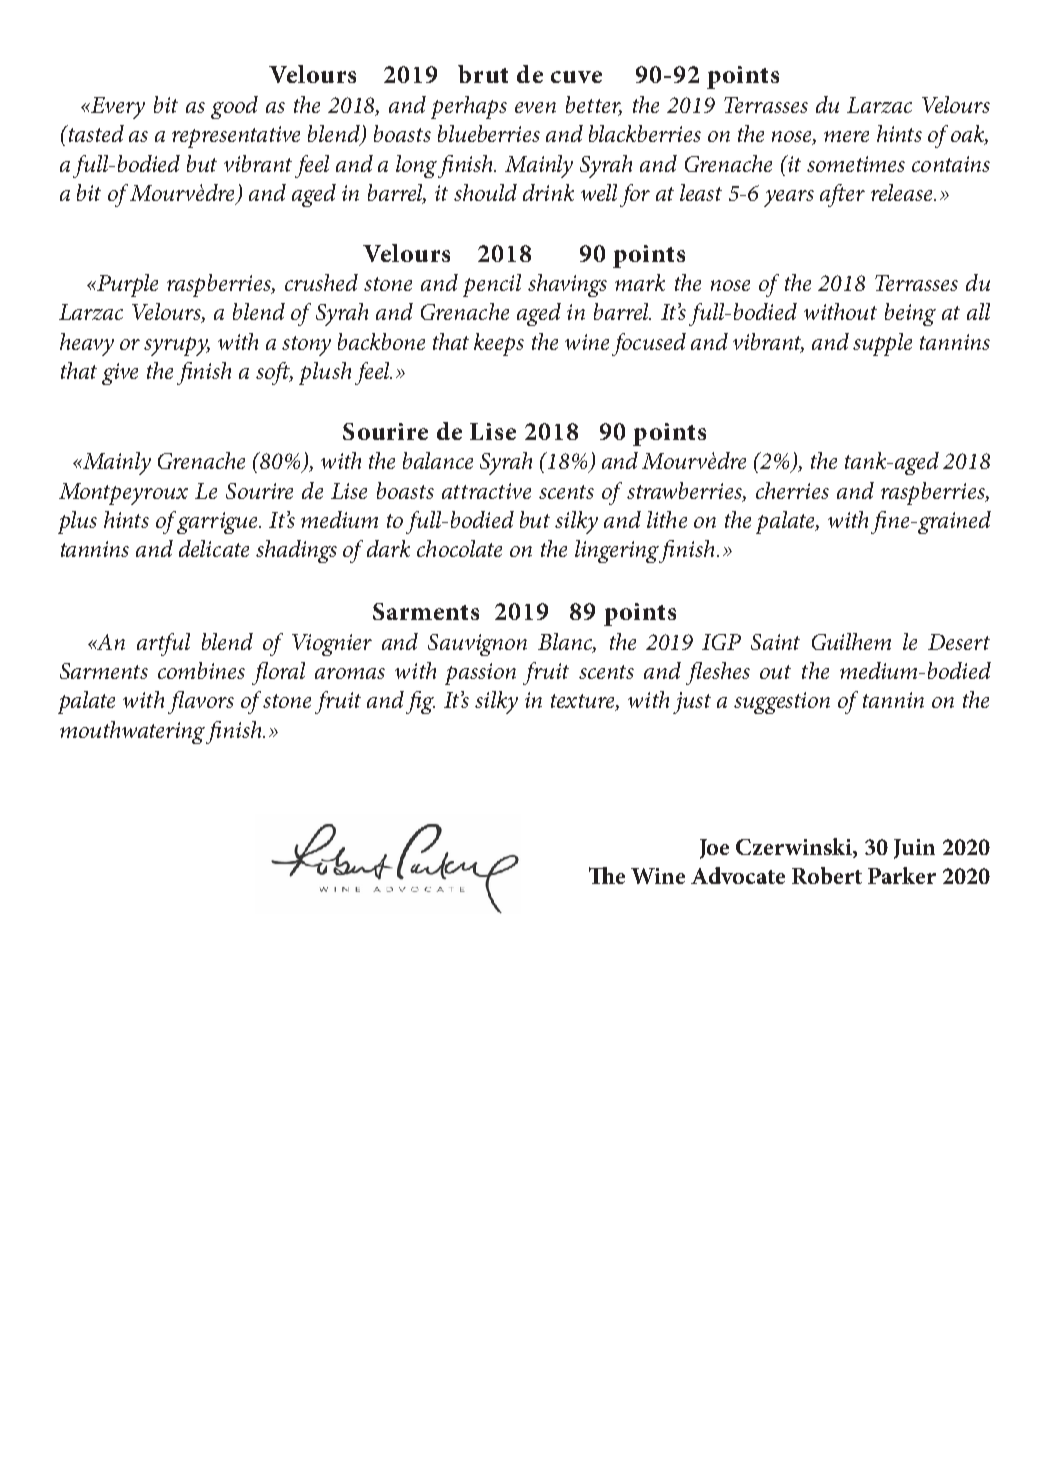 The width and height of the screenshot is (1040, 1471). What do you see at coordinates (535, 107) in the screenshot?
I see `even` at bounding box center [535, 107].
